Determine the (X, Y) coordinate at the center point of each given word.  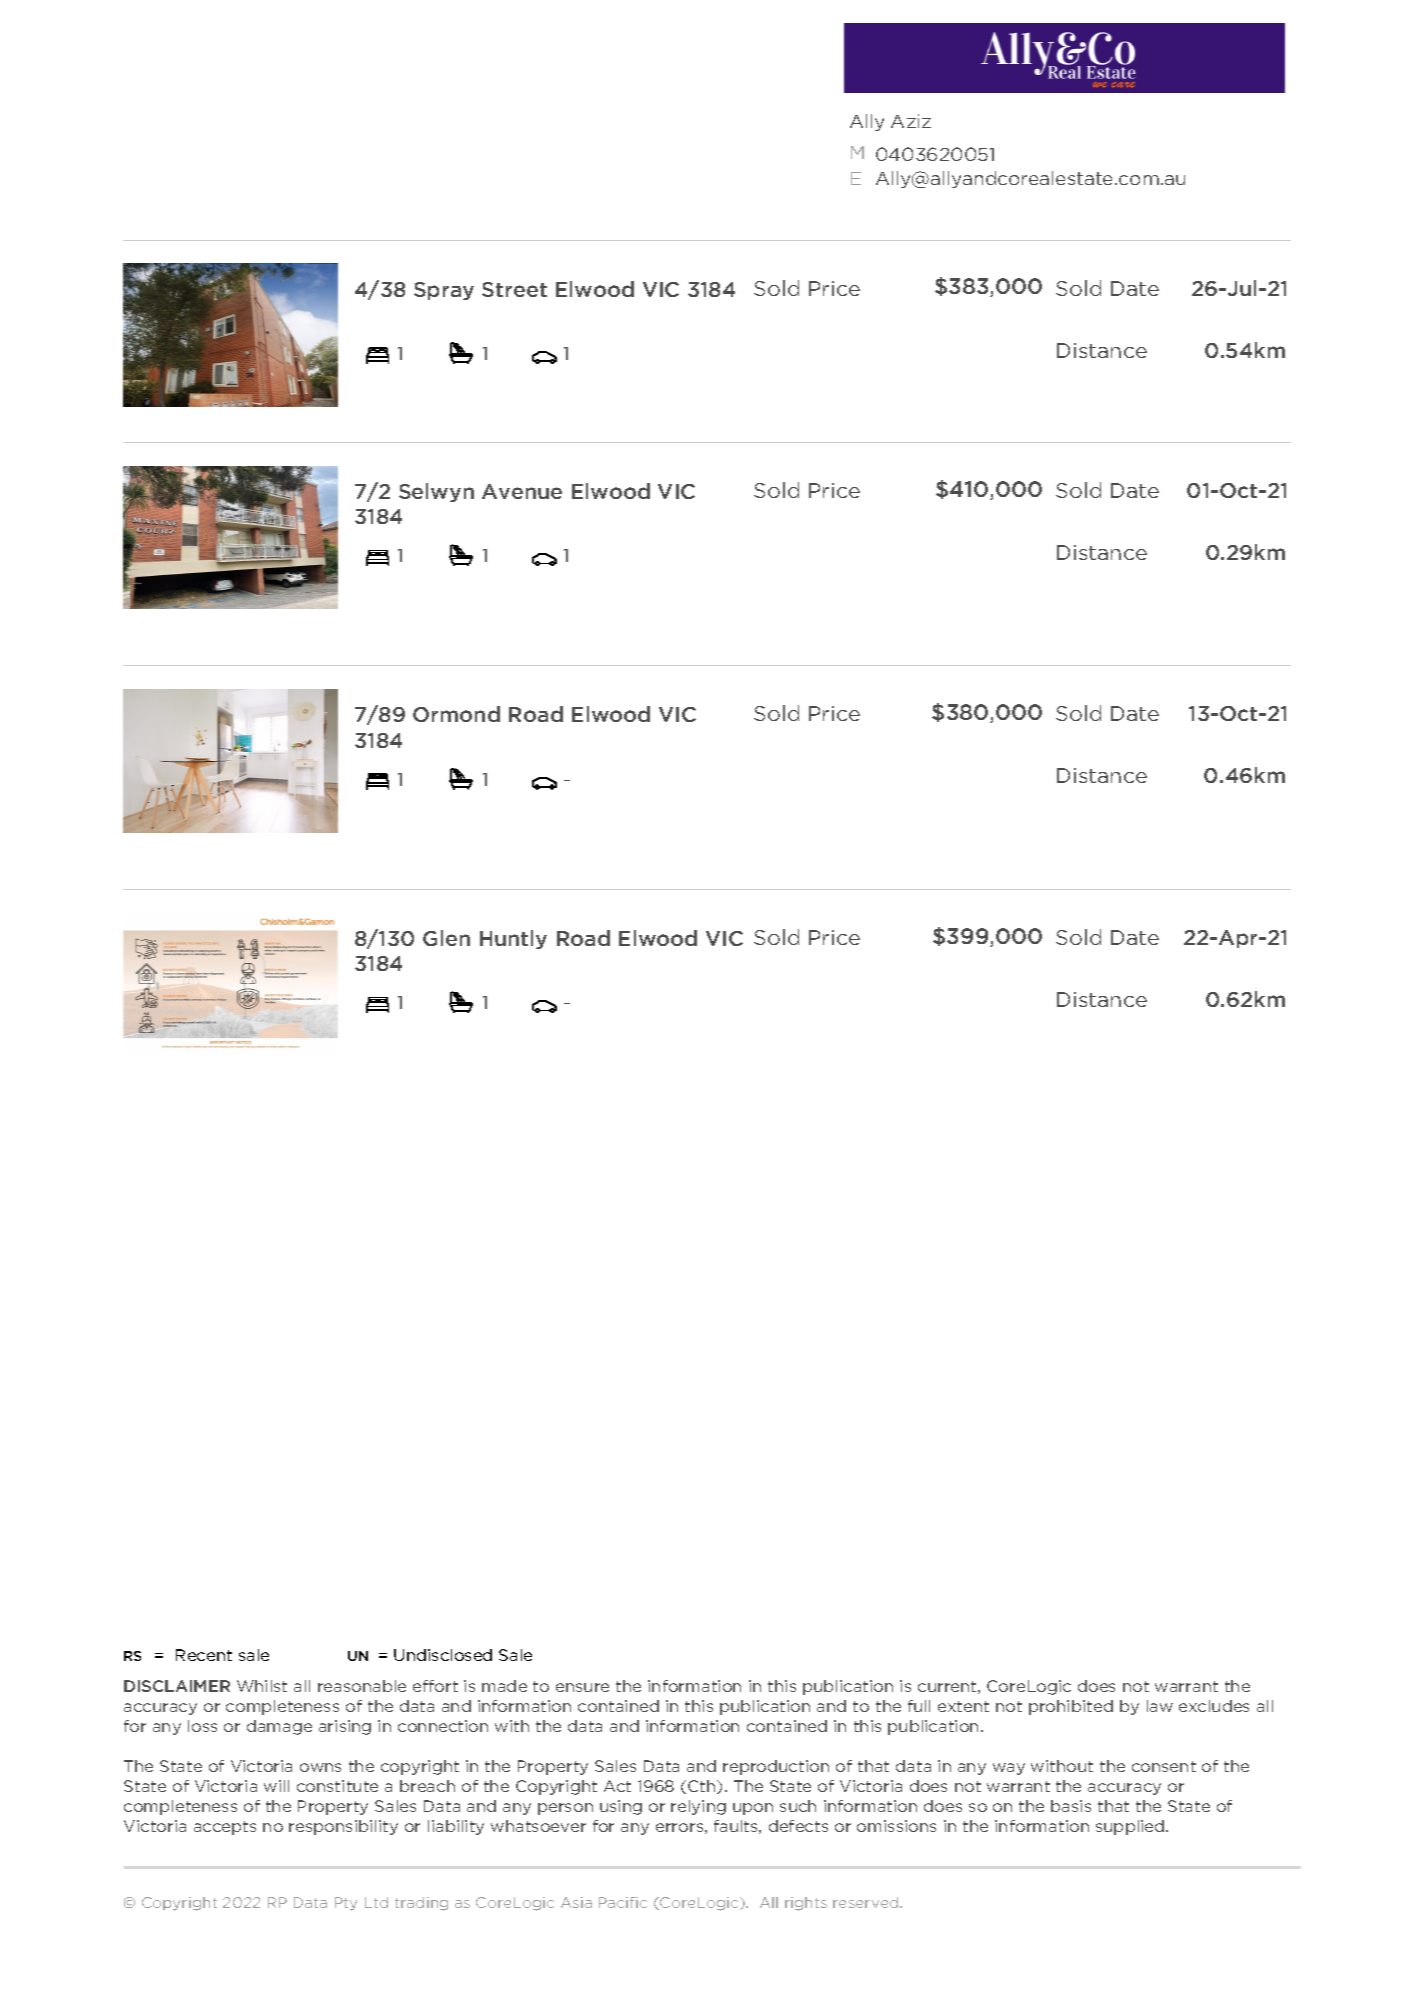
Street (514, 289)
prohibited (1071, 1707)
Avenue (522, 491)
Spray (444, 291)
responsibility (343, 1827)
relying (698, 1807)
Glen (446, 938)
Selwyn (436, 492)
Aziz (911, 121)
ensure (582, 1687)
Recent (204, 1655)
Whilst (262, 1686)
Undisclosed (443, 1655)
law (1160, 1706)
